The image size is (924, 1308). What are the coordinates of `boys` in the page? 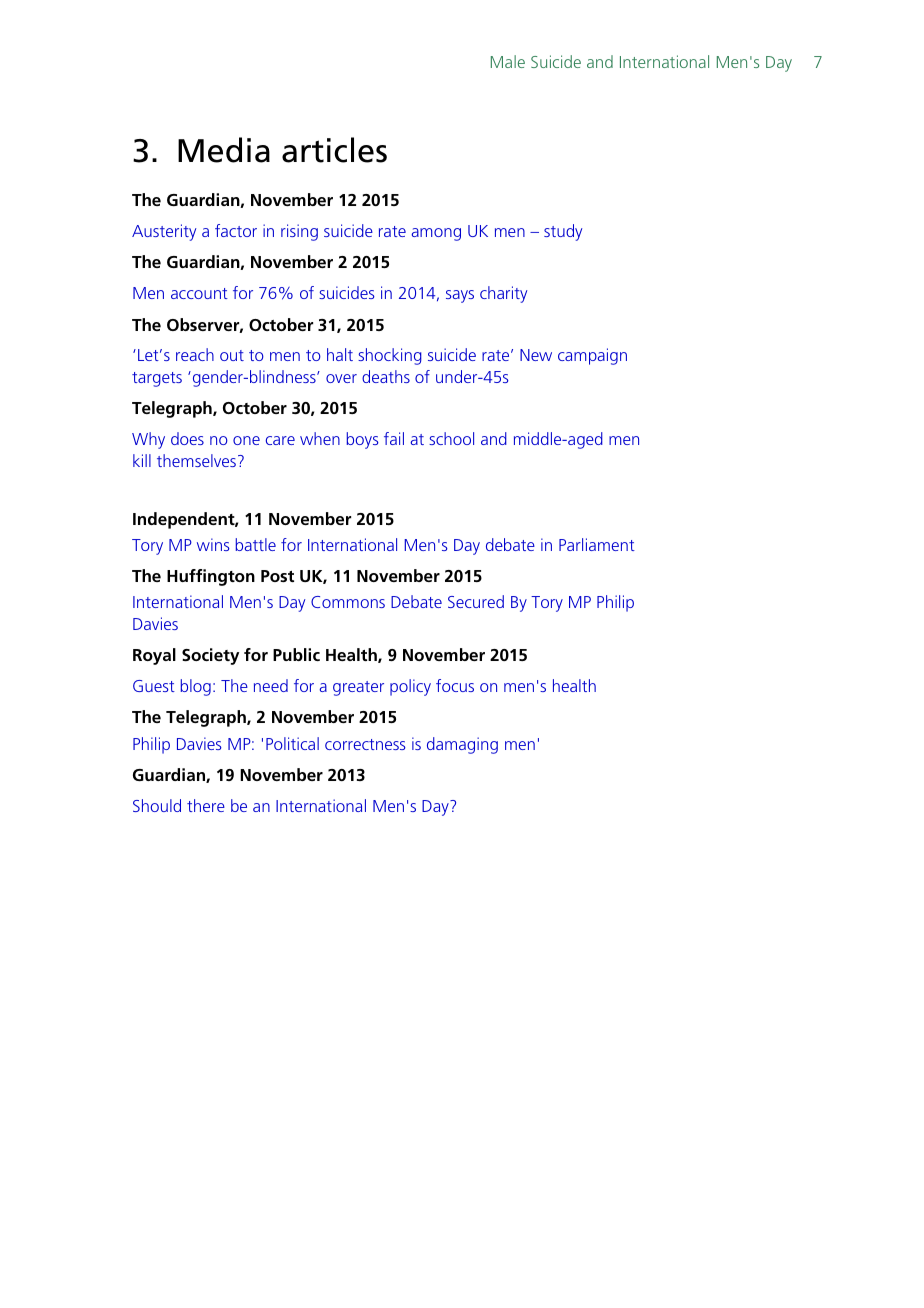 It's located at (363, 440).
